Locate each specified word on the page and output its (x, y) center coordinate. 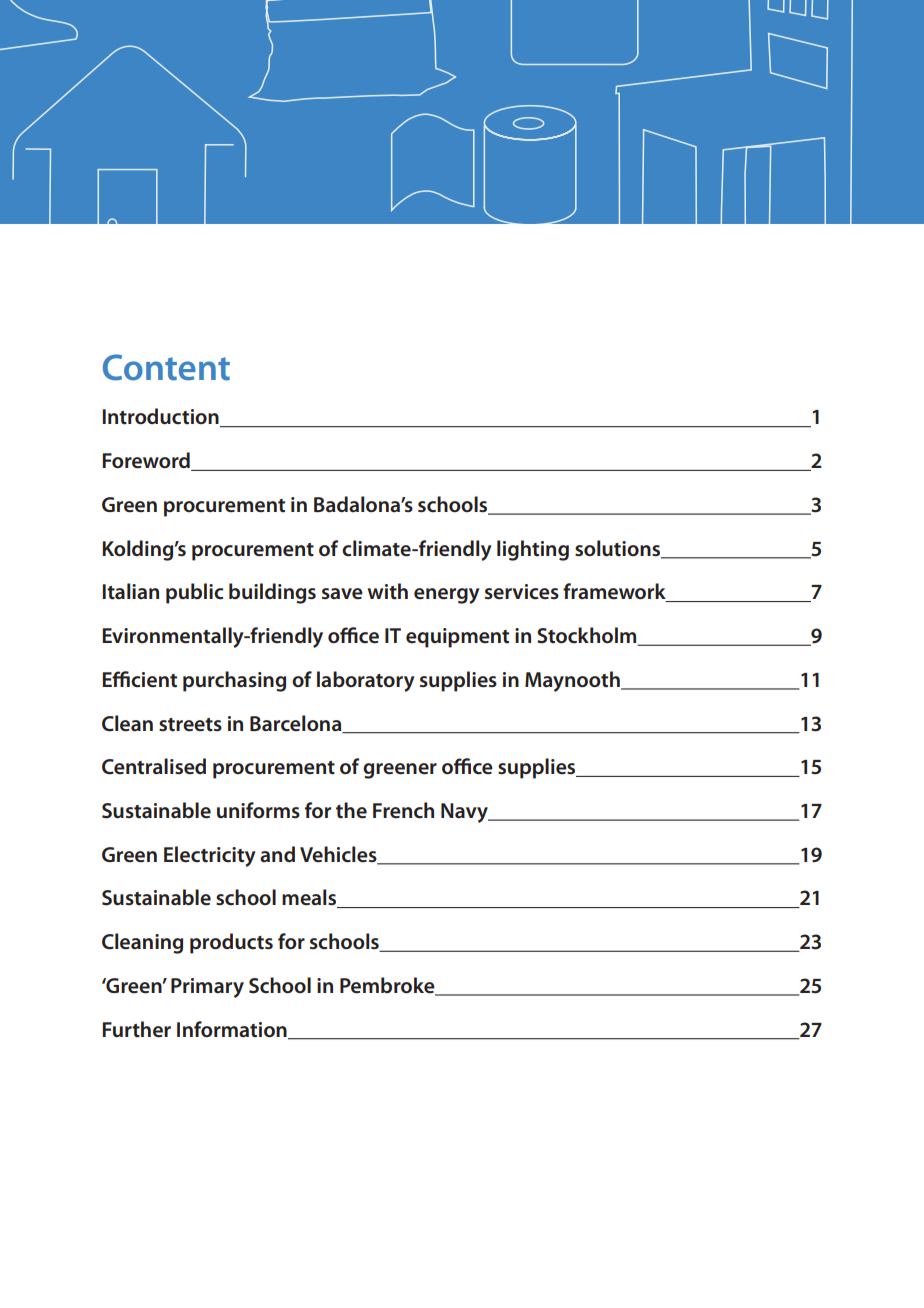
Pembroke (388, 986)
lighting (533, 550)
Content (166, 367)
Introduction (161, 417)
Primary (207, 988)
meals (310, 898)
